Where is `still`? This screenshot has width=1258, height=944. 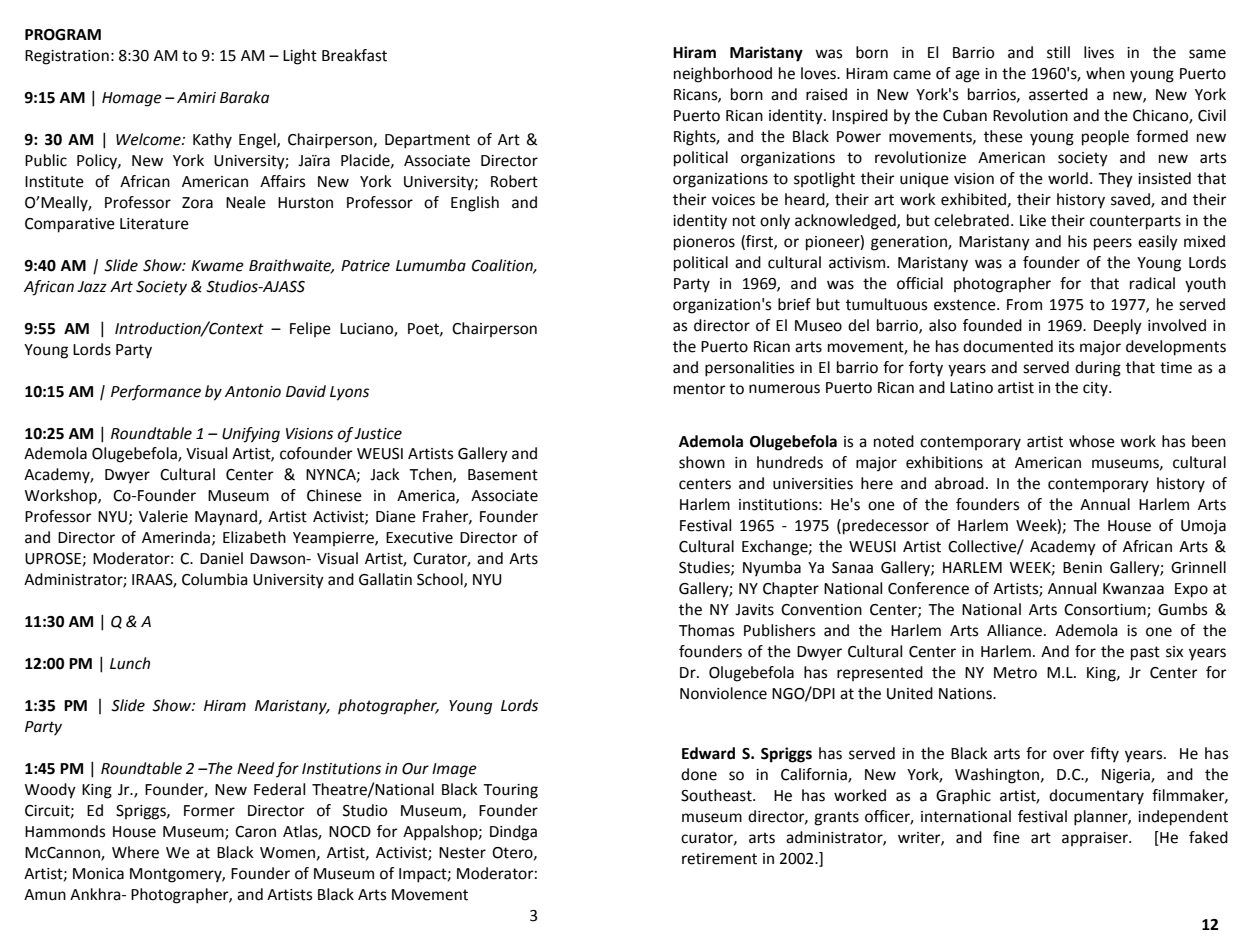 still is located at coordinates (1058, 52).
